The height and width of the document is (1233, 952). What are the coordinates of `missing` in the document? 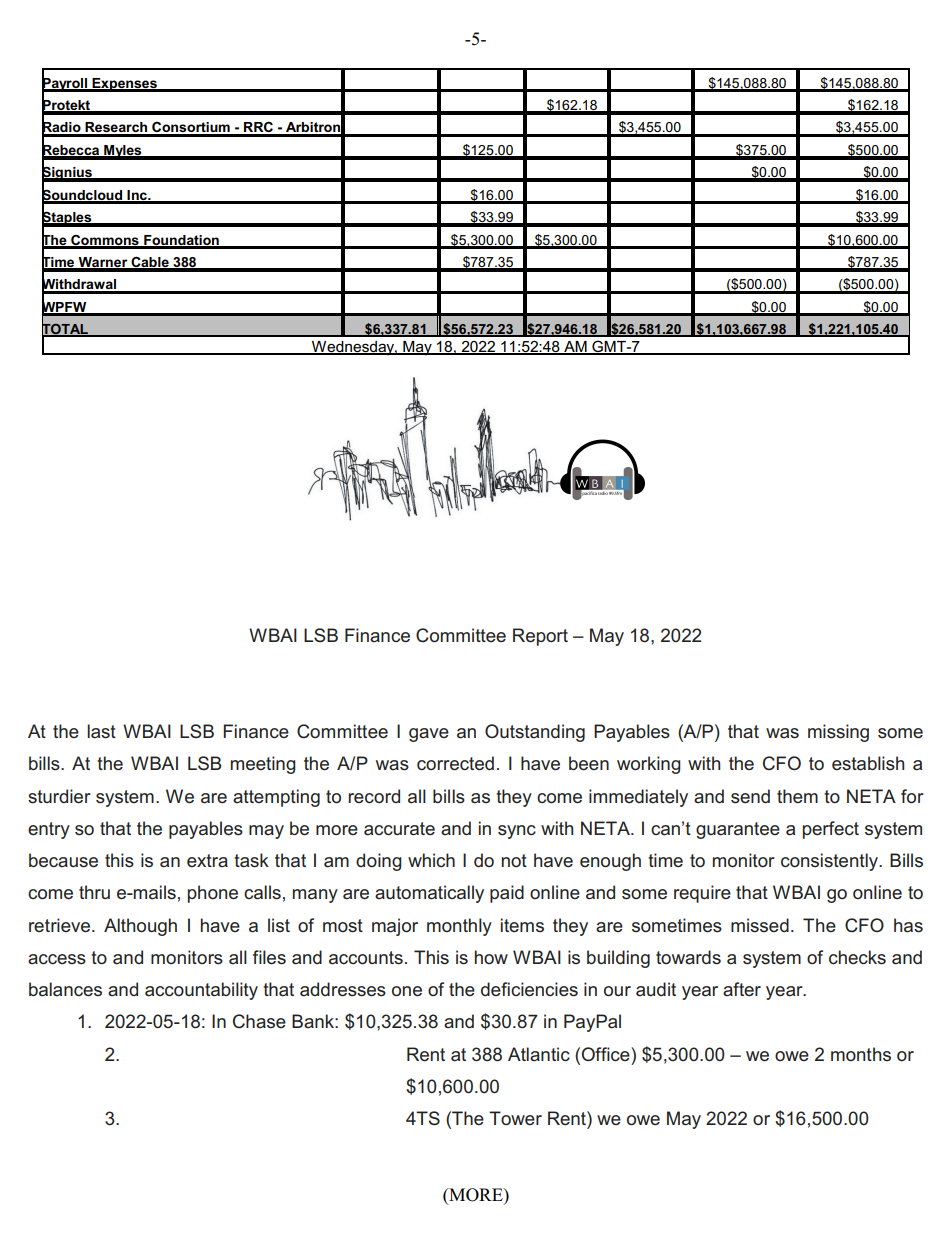 It's located at (838, 733).
